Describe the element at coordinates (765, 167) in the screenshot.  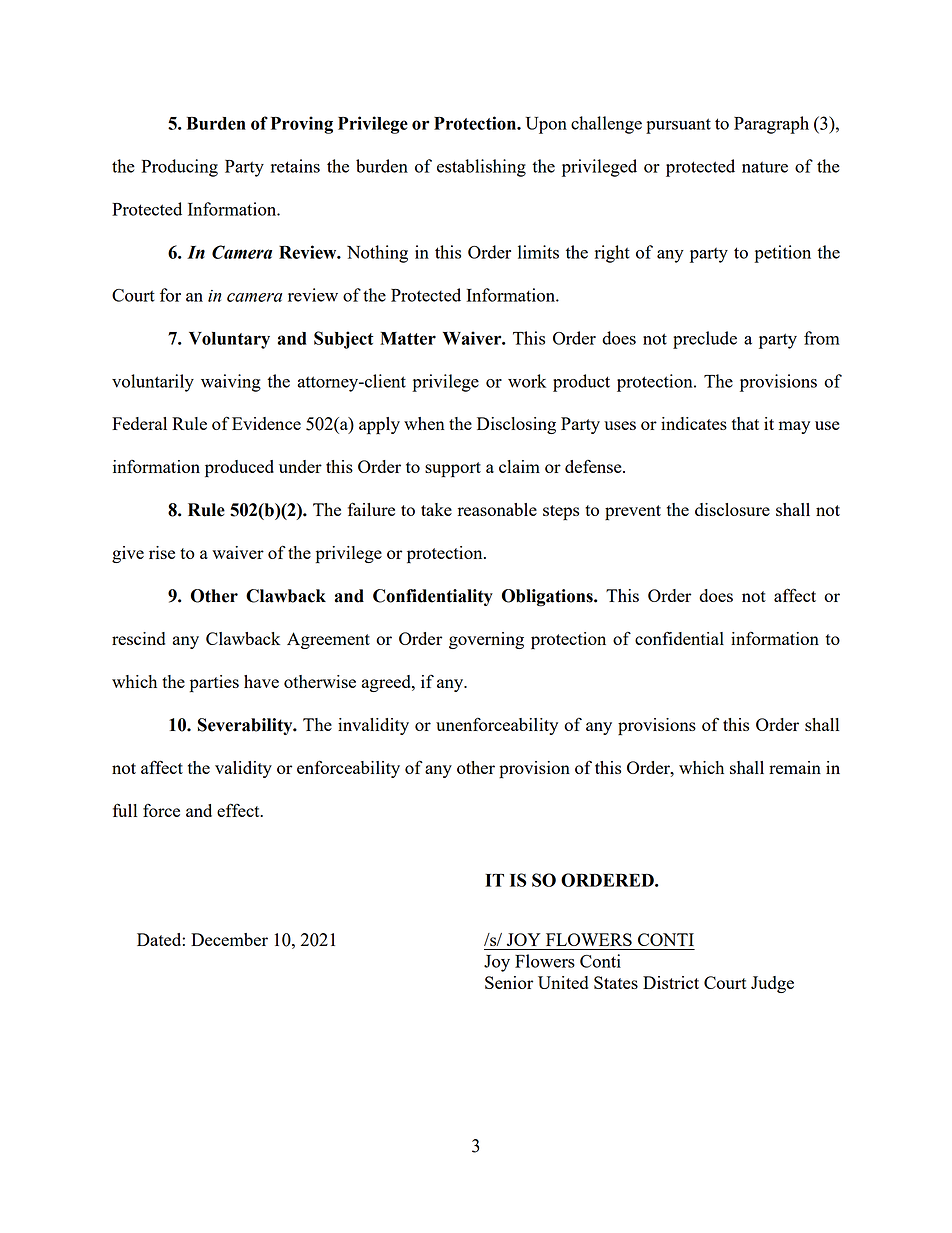
I see `nature` at that location.
